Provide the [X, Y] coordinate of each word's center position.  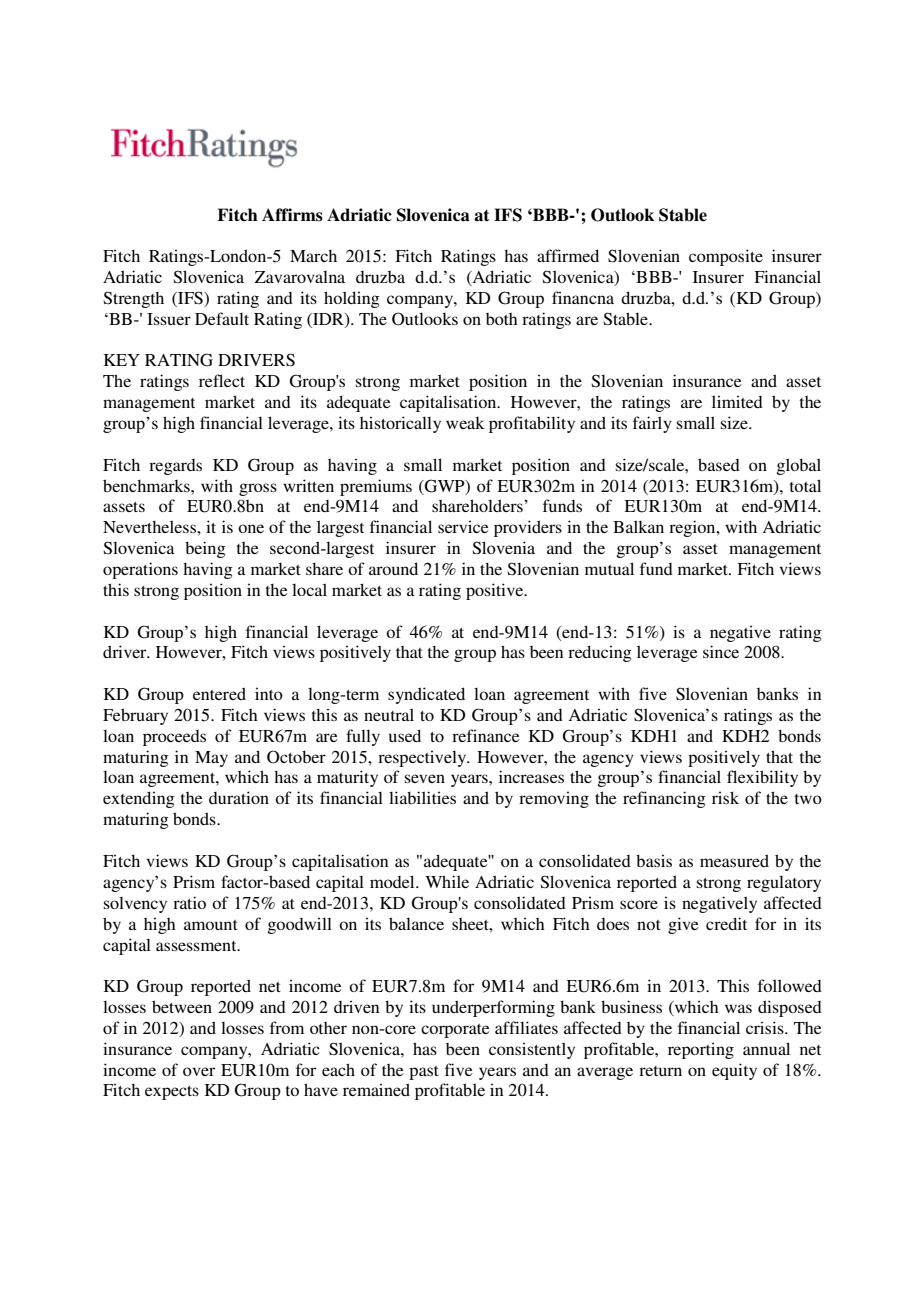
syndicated [426, 695]
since [721, 651]
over [199, 1071]
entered [219, 693]
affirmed [568, 255]
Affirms [292, 215]
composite [726, 257]
